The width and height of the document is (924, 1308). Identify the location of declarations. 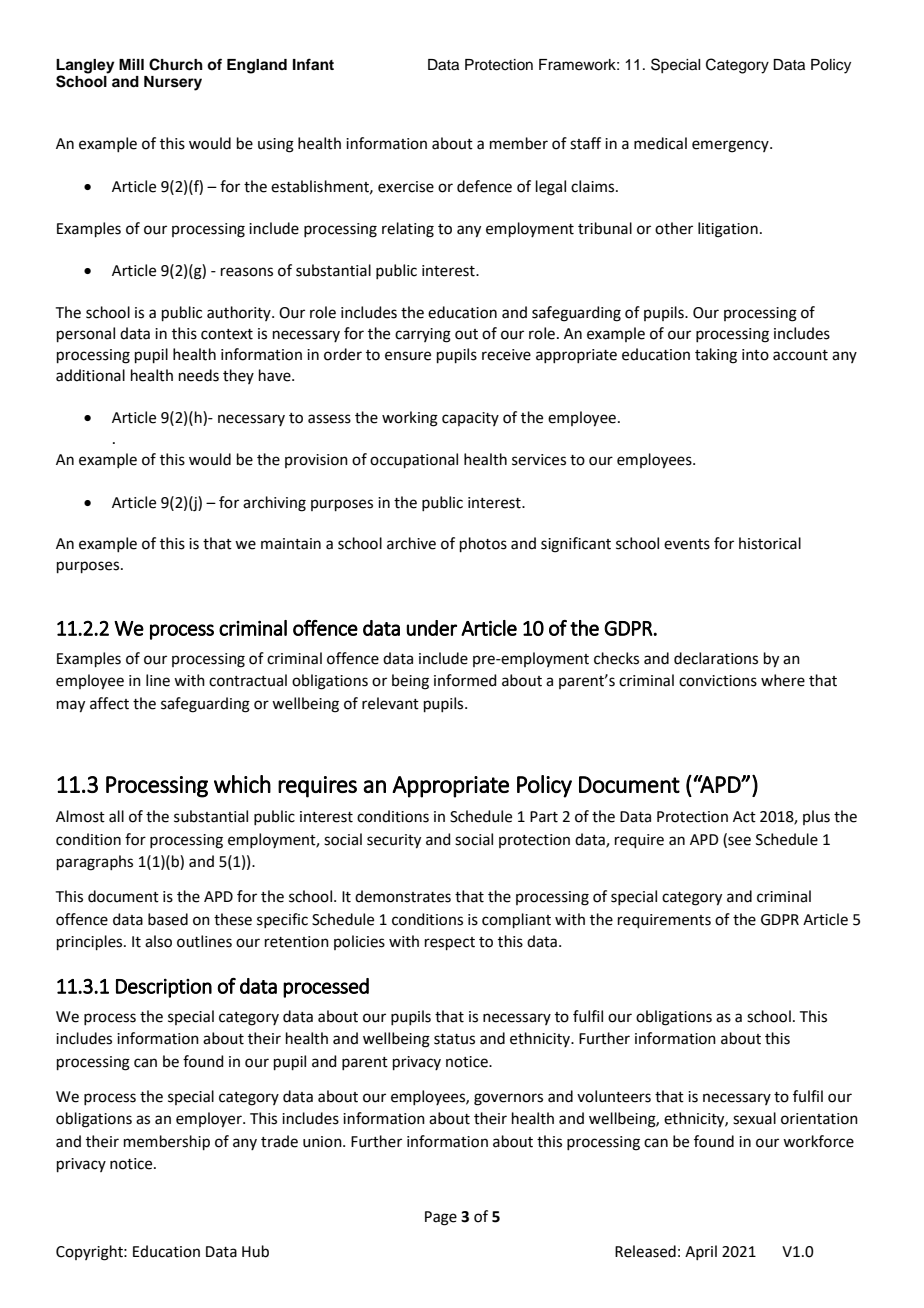
(716, 658).
